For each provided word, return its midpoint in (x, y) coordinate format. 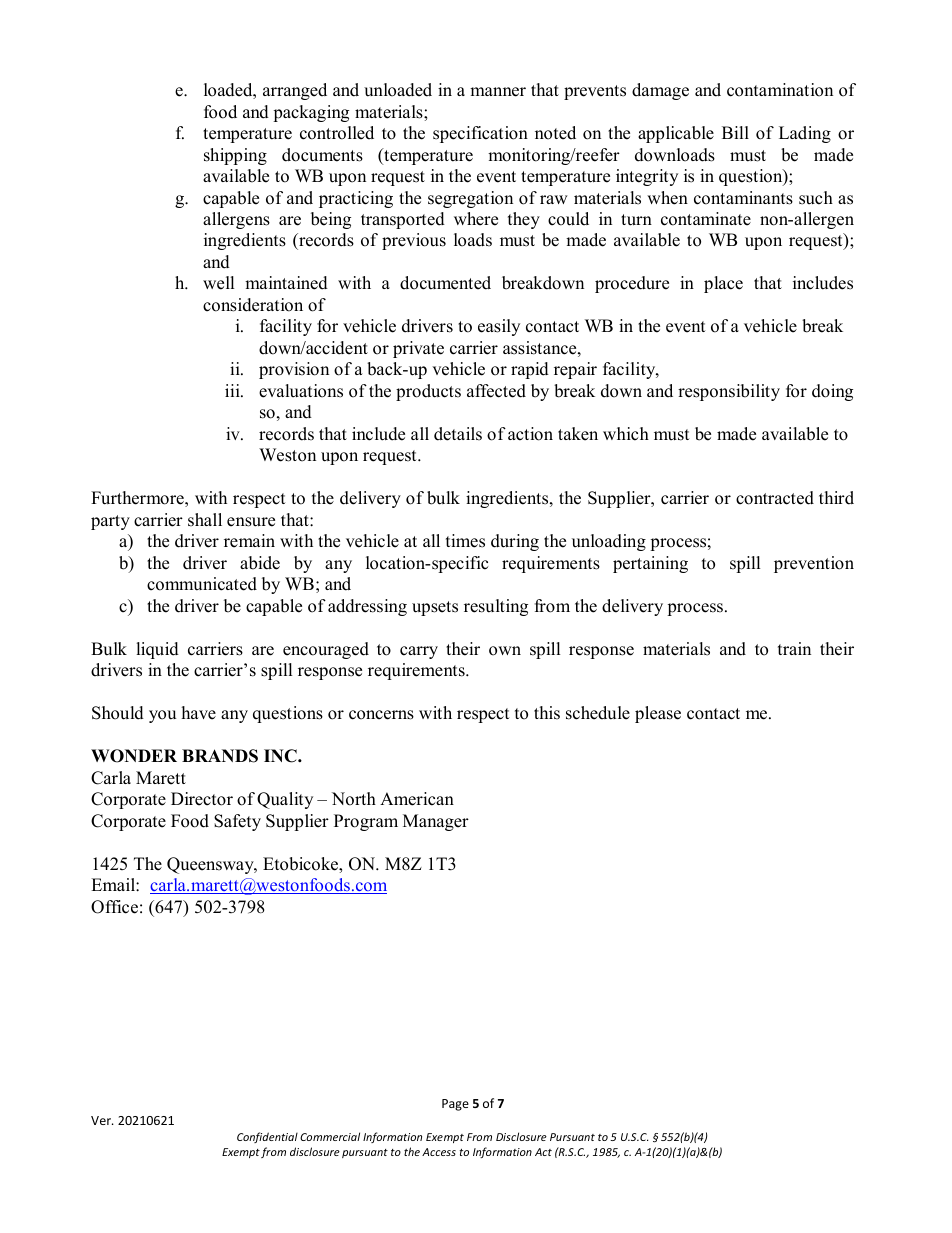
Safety (237, 822)
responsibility (729, 392)
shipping (235, 156)
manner (498, 92)
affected (496, 391)
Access (439, 1152)
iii (233, 390)
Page (455, 1105)
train (794, 648)
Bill (735, 132)
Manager (436, 822)
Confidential (267, 1137)
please (658, 714)
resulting (496, 607)
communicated (202, 584)
